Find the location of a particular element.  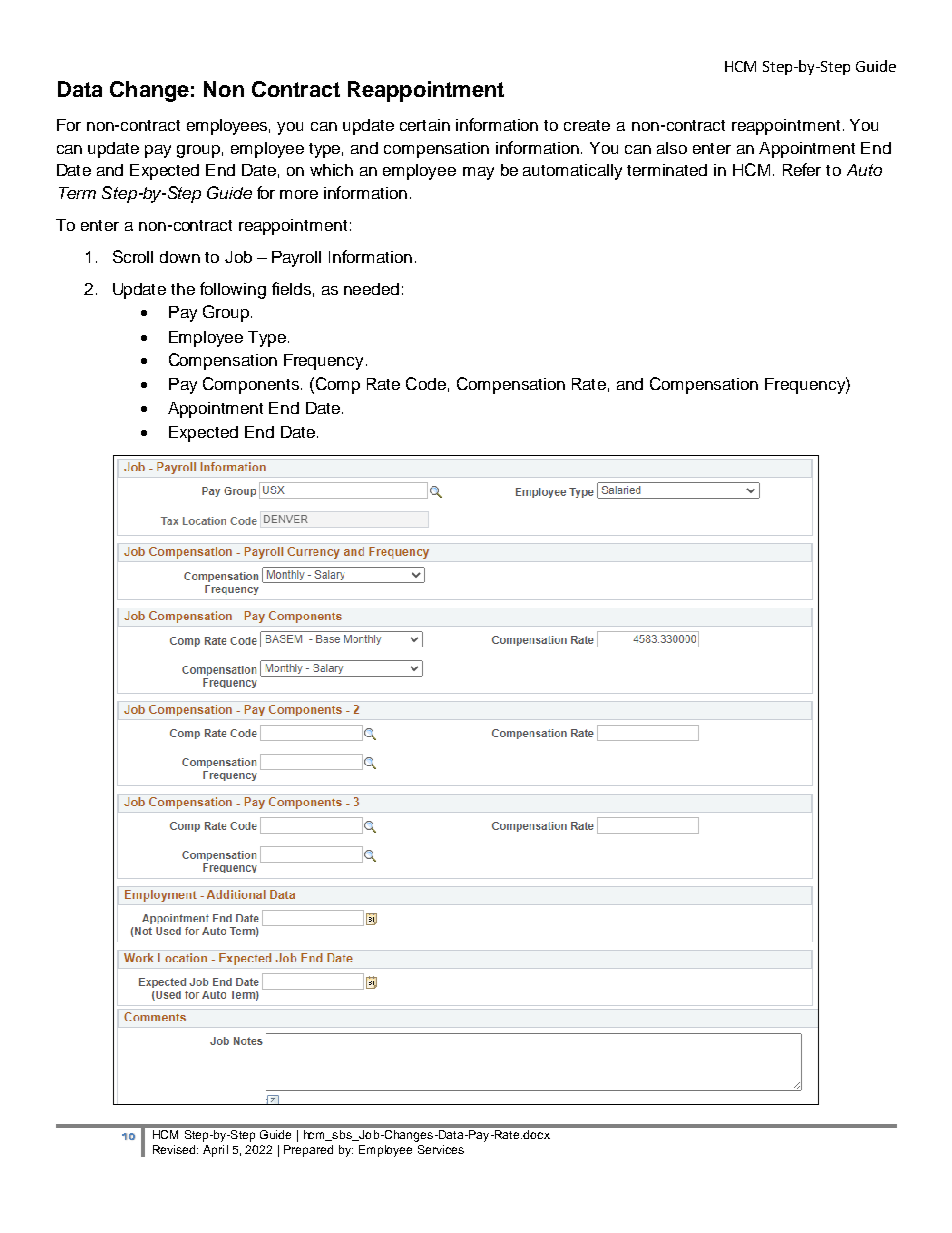

needed is located at coordinates (371, 289).
